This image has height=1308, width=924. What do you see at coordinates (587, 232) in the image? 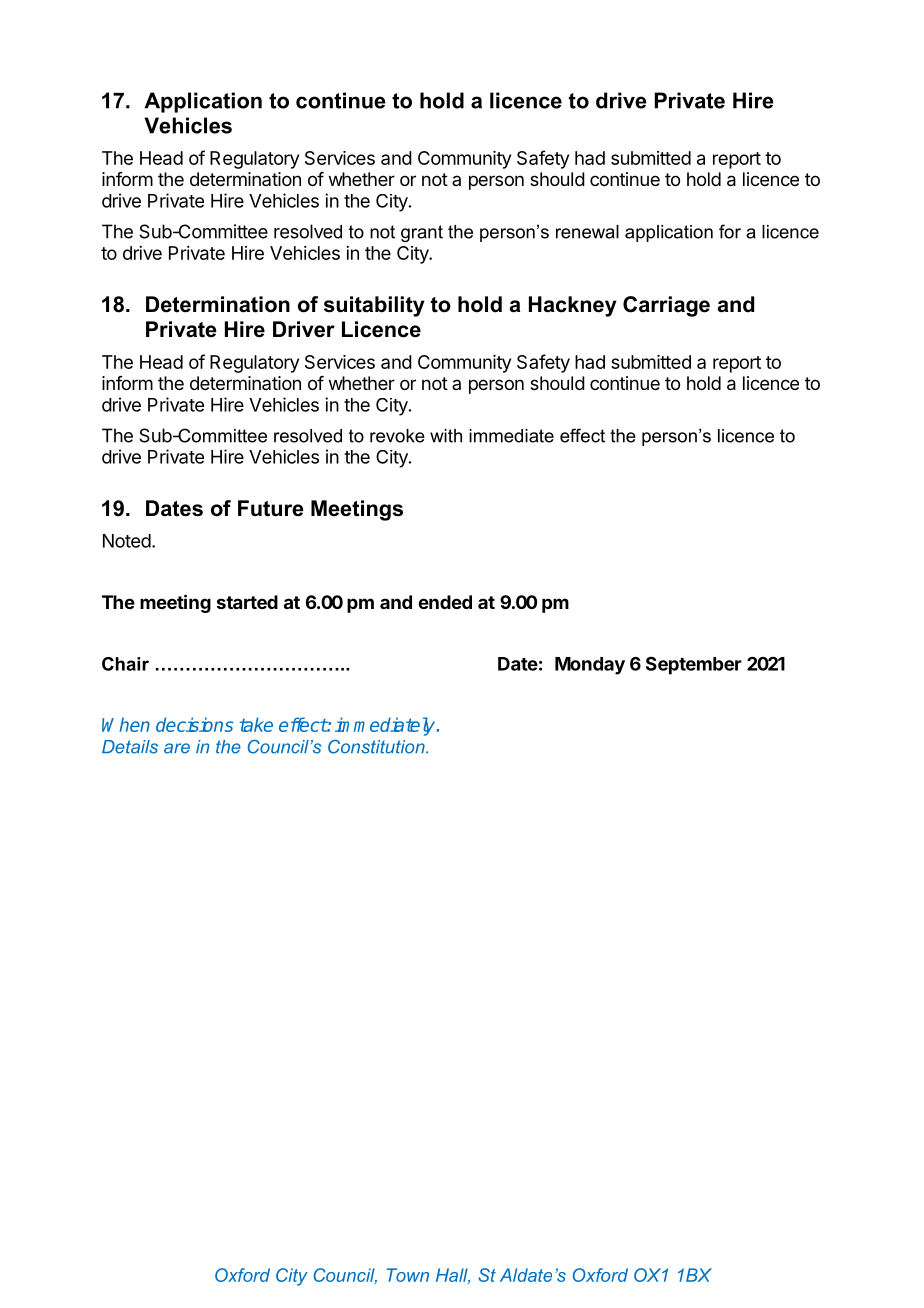
I see `renewal` at bounding box center [587, 232].
